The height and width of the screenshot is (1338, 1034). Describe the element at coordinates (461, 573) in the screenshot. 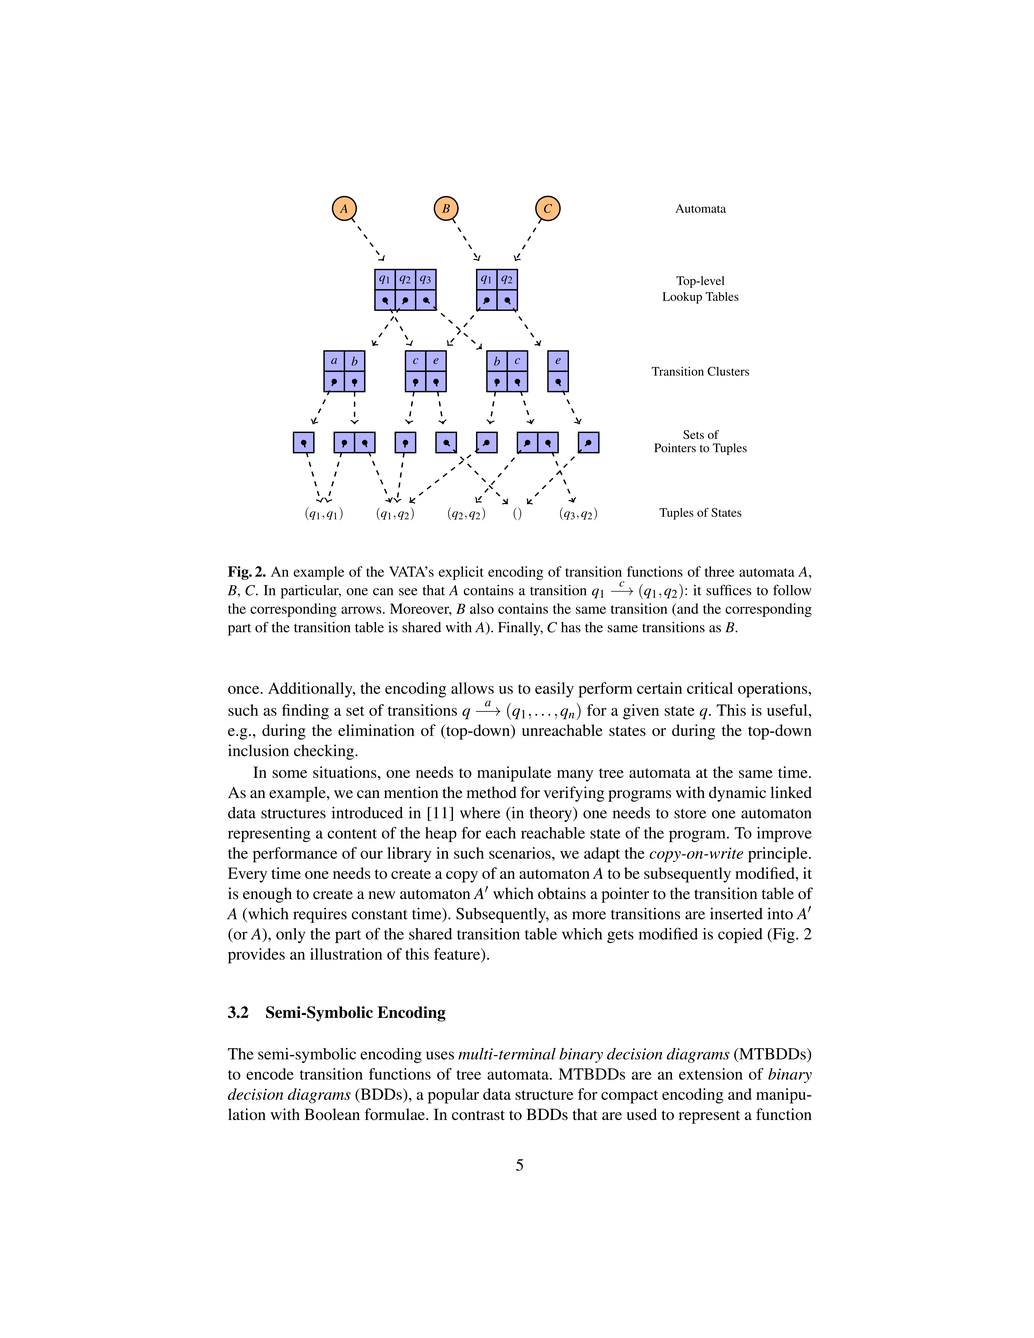

I see `explicit` at that location.
